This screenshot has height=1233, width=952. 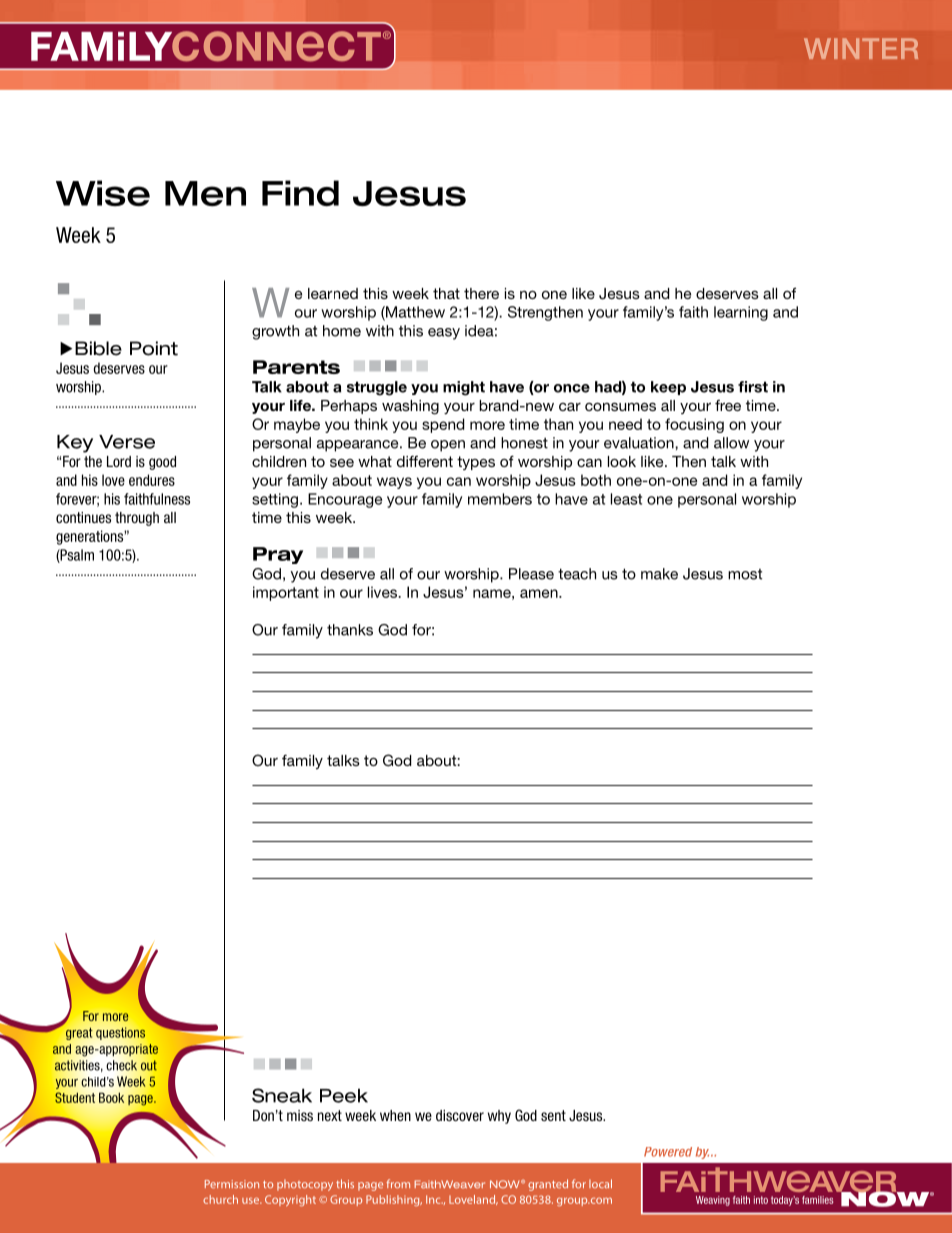 I want to click on church, so click(x=220, y=1199).
